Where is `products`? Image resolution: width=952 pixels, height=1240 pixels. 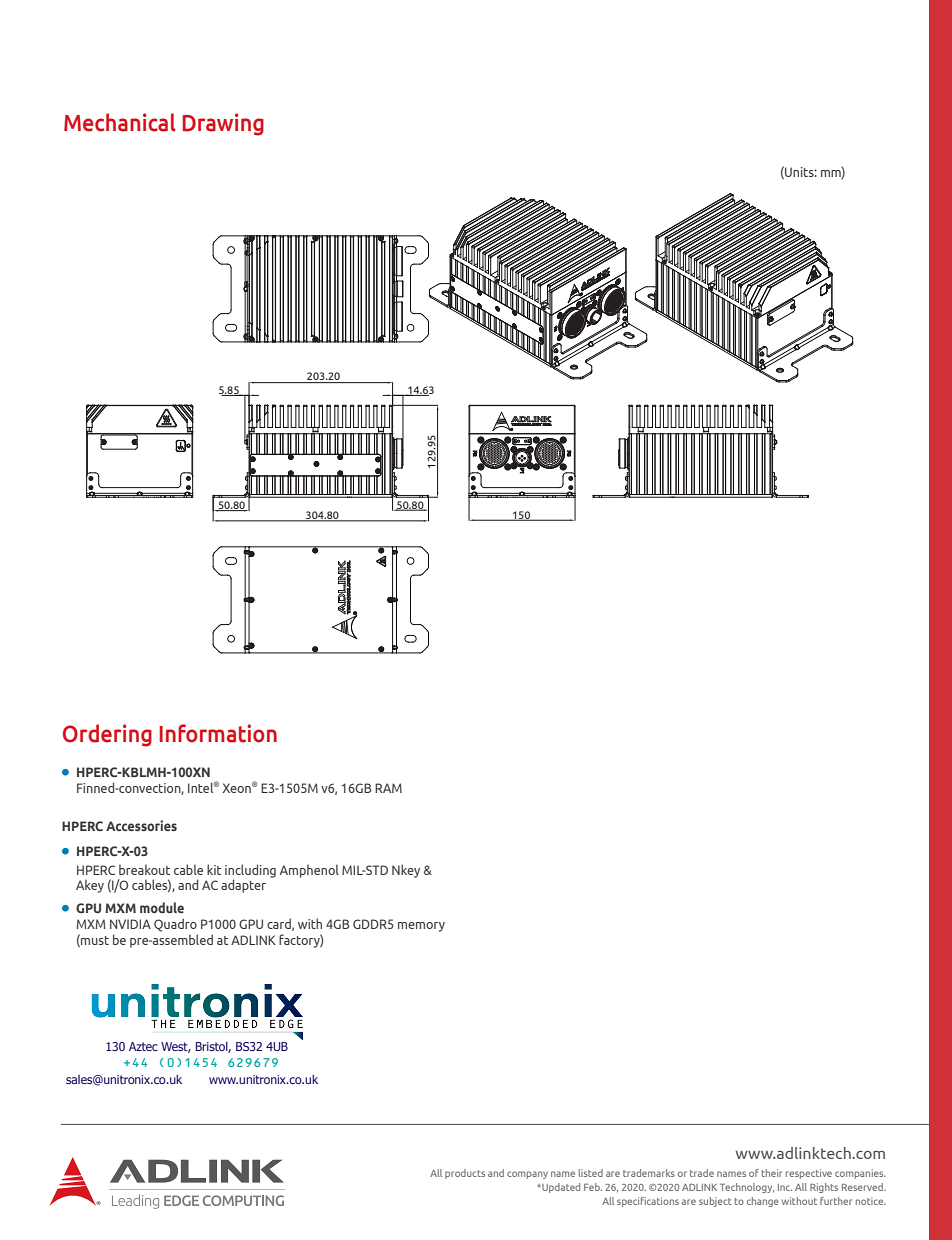
products is located at coordinates (465, 1174).
